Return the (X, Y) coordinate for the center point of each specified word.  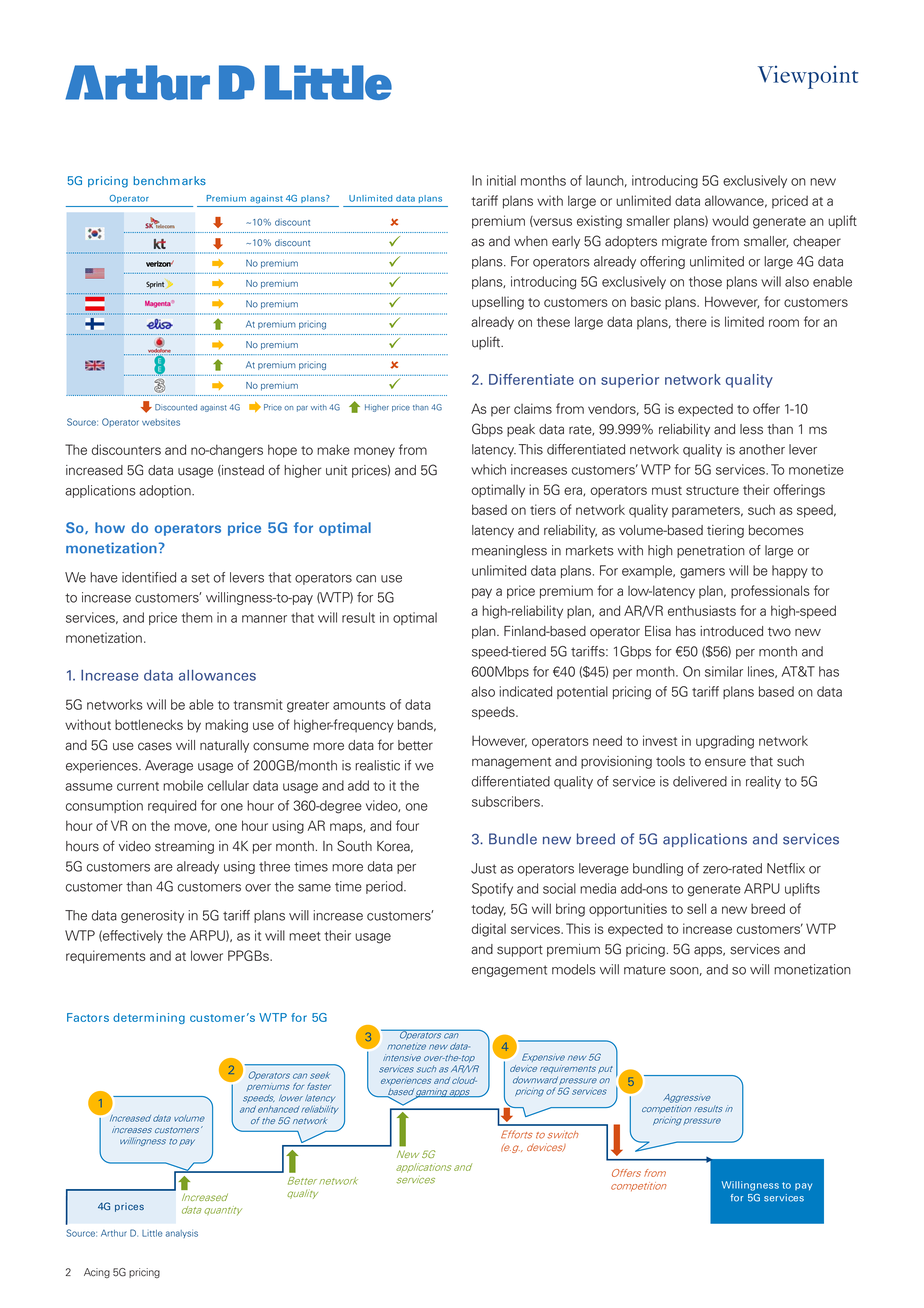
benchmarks (169, 180)
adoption (166, 491)
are (163, 868)
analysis (182, 1234)
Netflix (786, 868)
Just (483, 868)
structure (712, 490)
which (488, 469)
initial (501, 180)
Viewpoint (808, 77)
